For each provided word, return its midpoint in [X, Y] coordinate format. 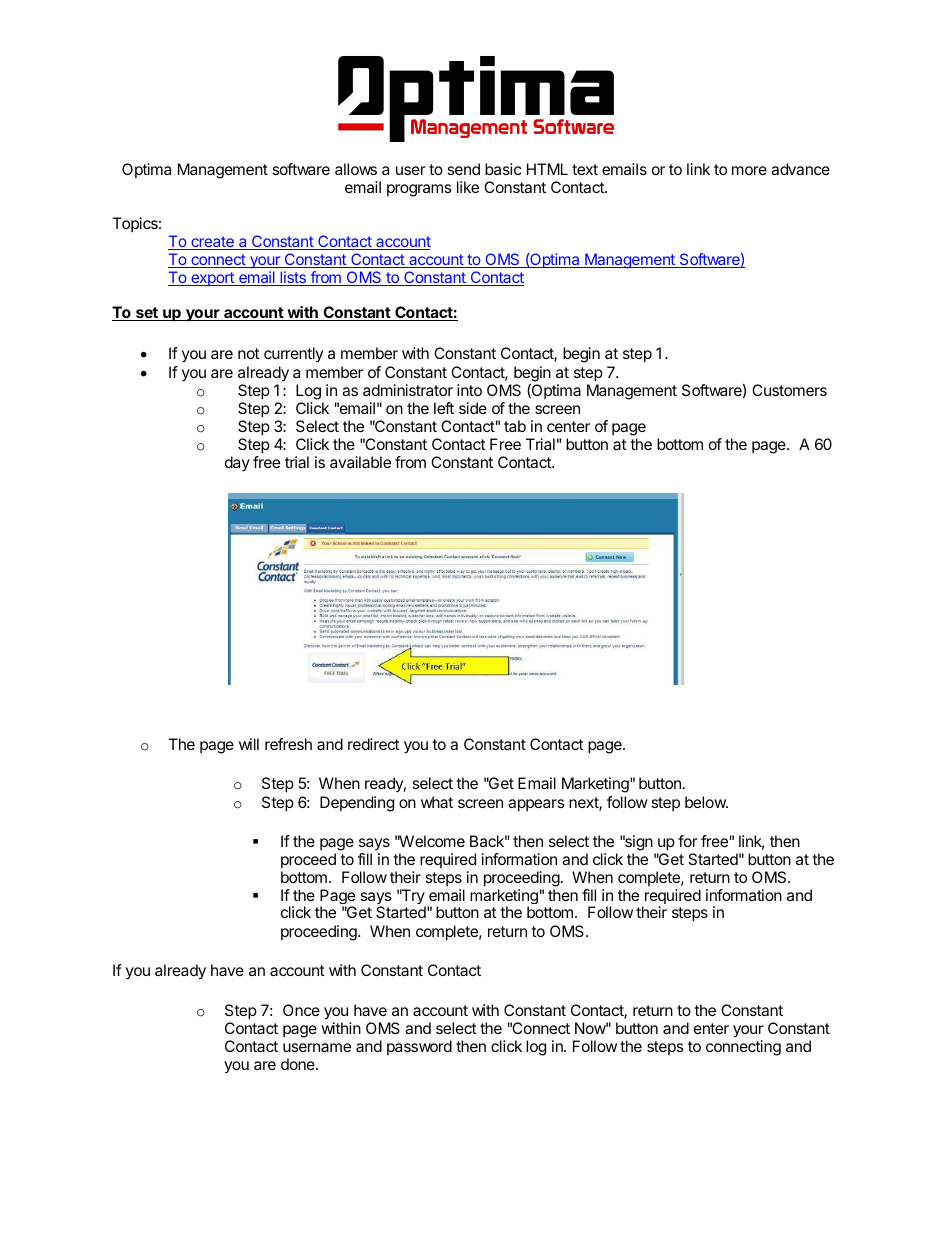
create [212, 243]
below [706, 802]
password [419, 1047]
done [299, 1064]
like [468, 187]
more [749, 170]
